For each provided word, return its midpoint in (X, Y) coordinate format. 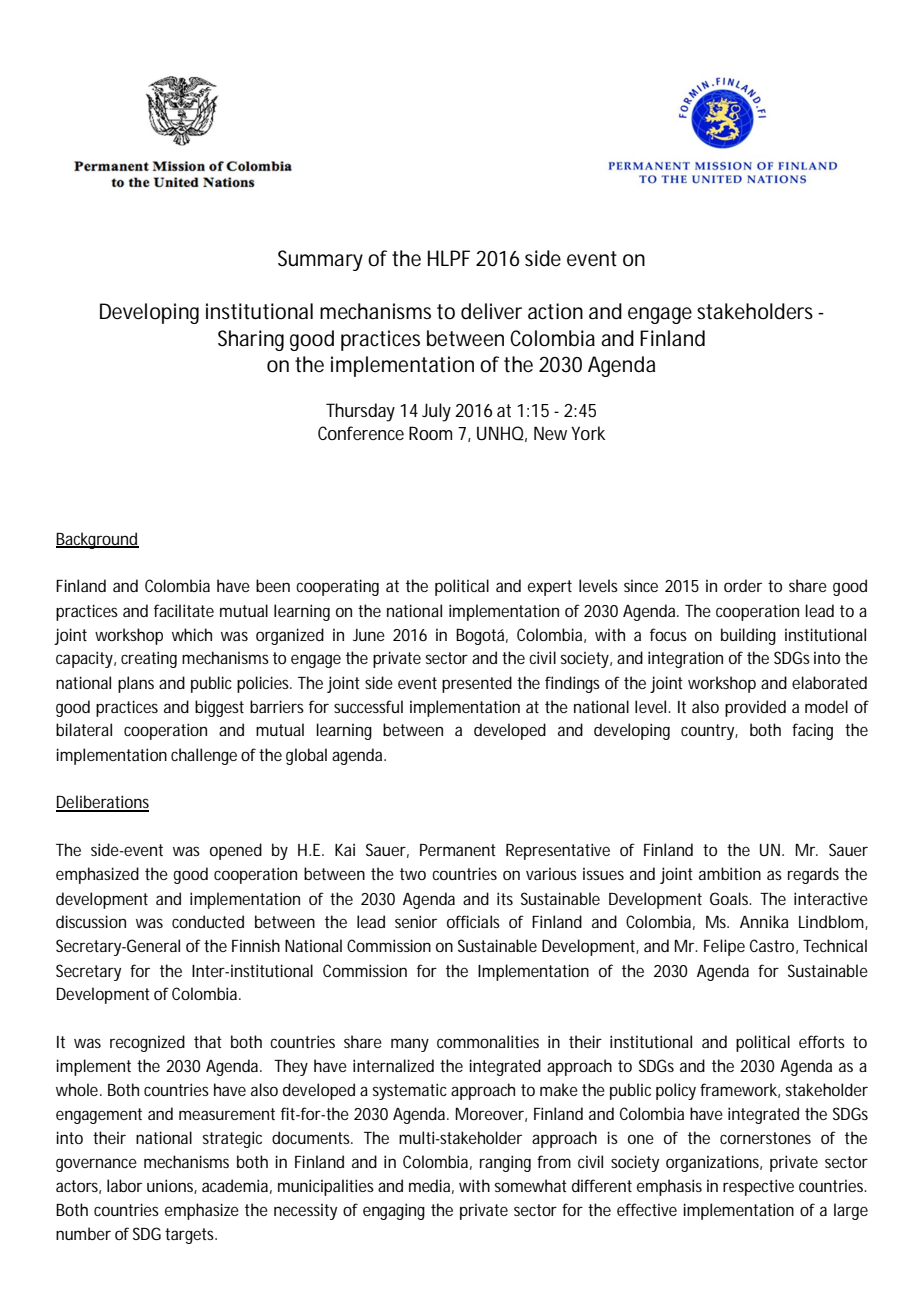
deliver (491, 311)
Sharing (251, 340)
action (555, 311)
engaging (394, 1211)
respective (758, 1187)
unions (172, 1186)
